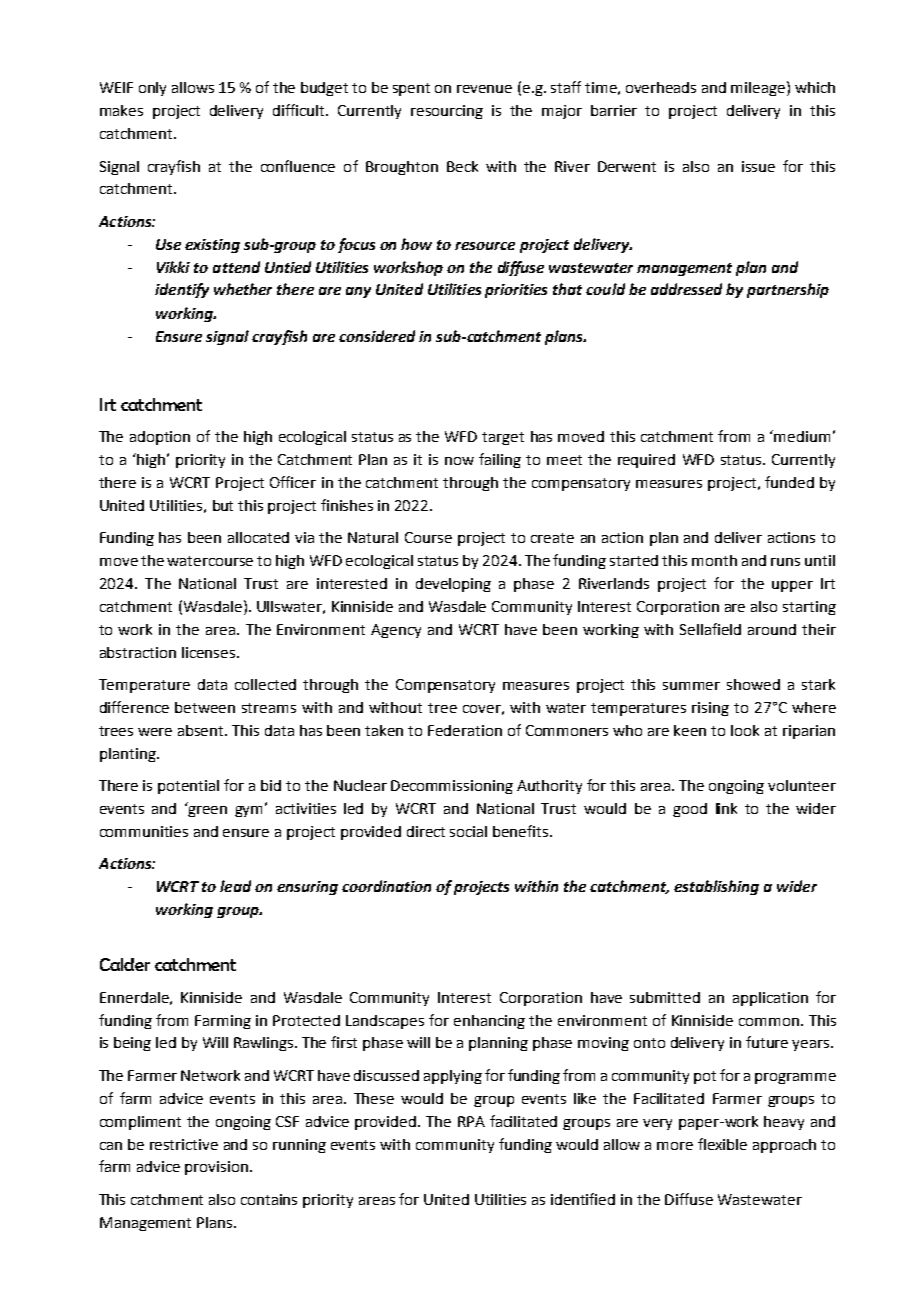 This screenshot has height=1308, width=924. Describe the element at coordinates (516, 291) in the screenshot. I see `priorities` at that location.
